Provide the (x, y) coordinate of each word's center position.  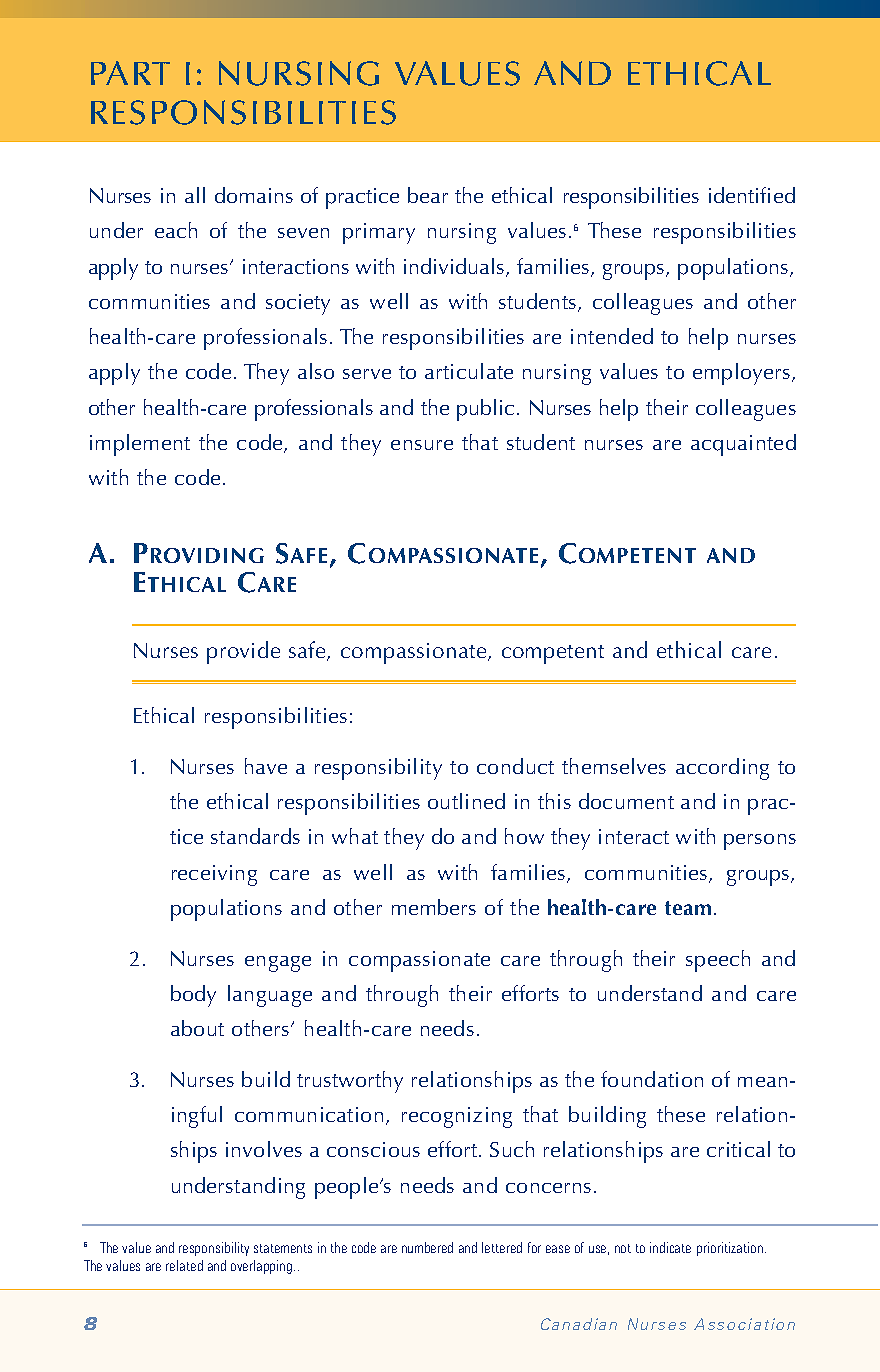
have (266, 766)
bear (428, 195)
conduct (515, 766)
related (184, 1265)
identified (752, 195)
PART (130, 73)
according (722, 769)
